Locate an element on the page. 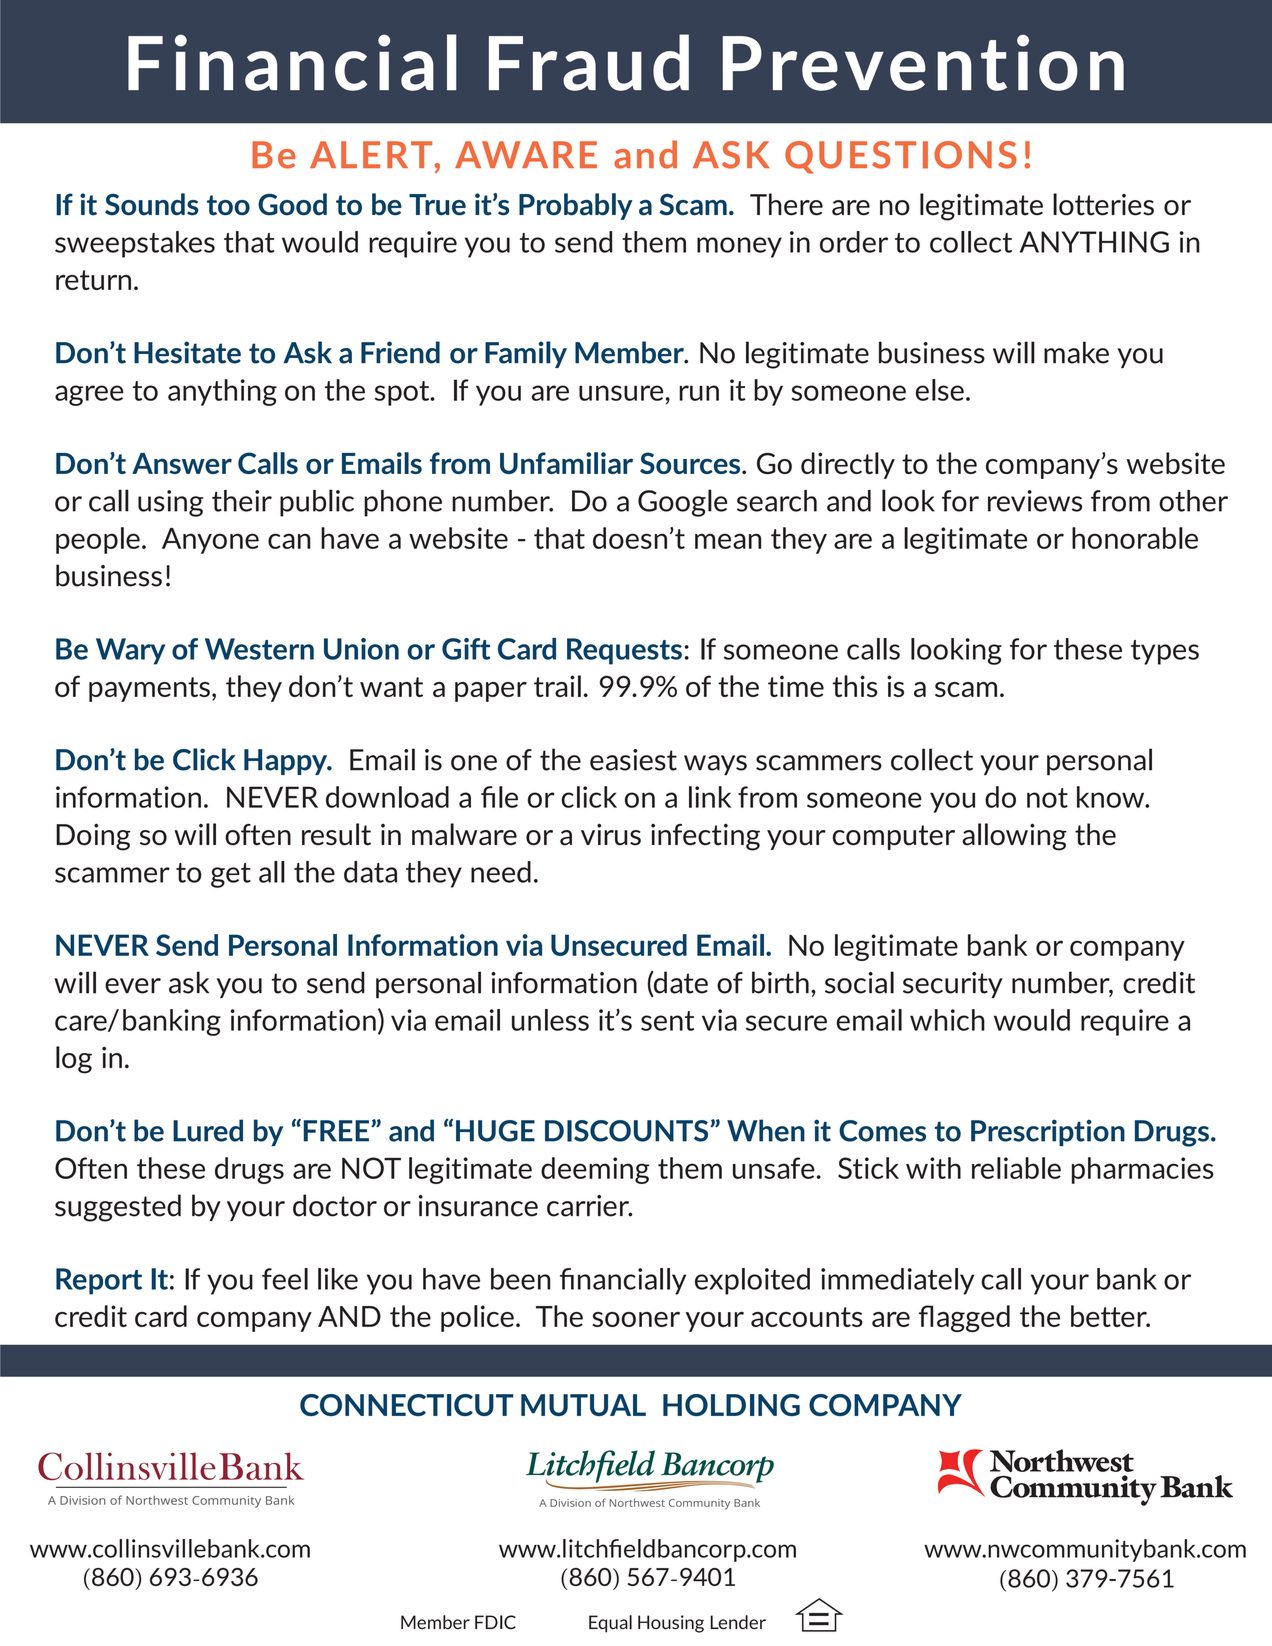 This document has width=1272, height=1646. lotteries is located at coordinates (1103, 204).
